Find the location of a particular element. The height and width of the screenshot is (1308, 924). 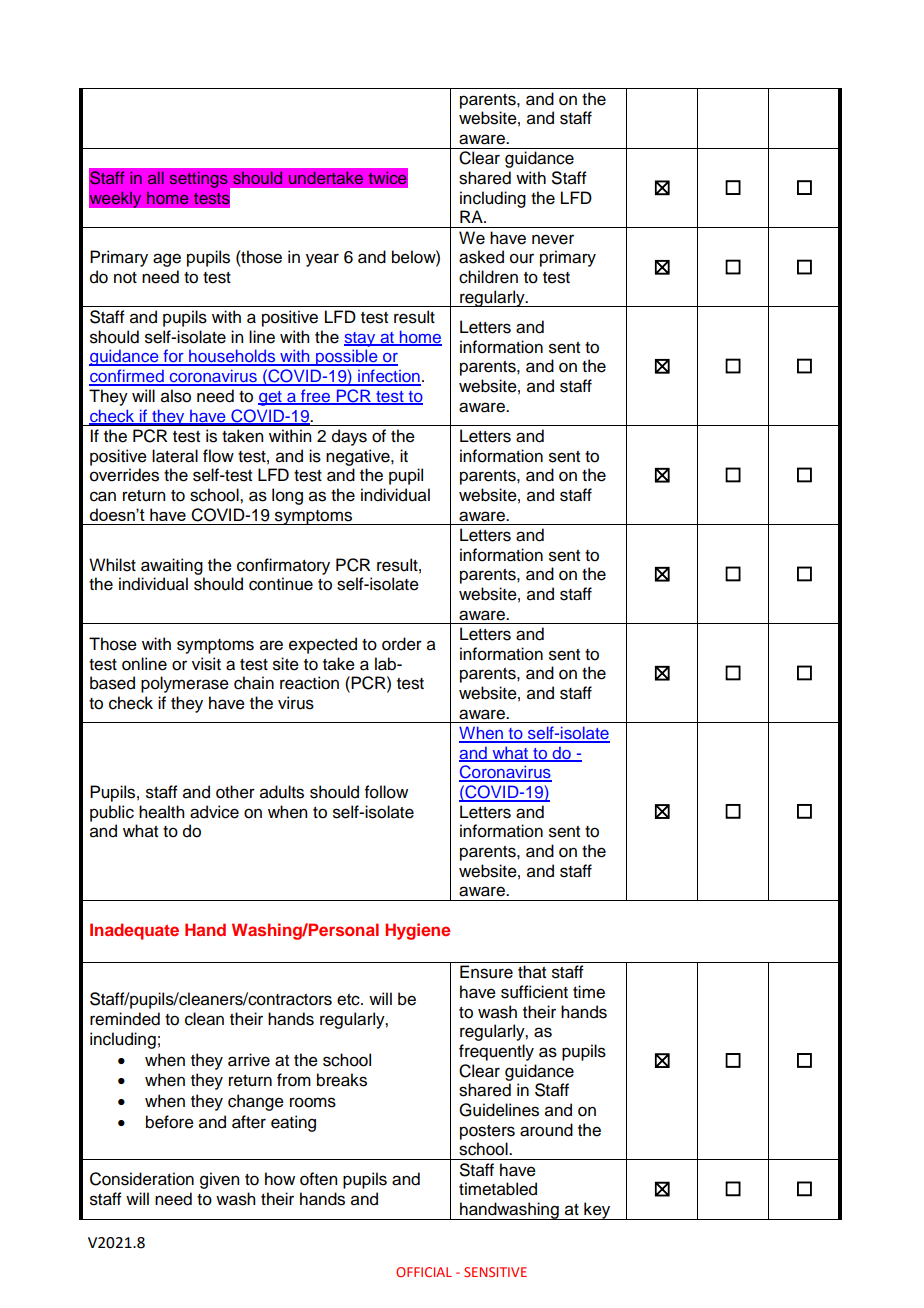

polymerase is located at coordinates (185, 684).
